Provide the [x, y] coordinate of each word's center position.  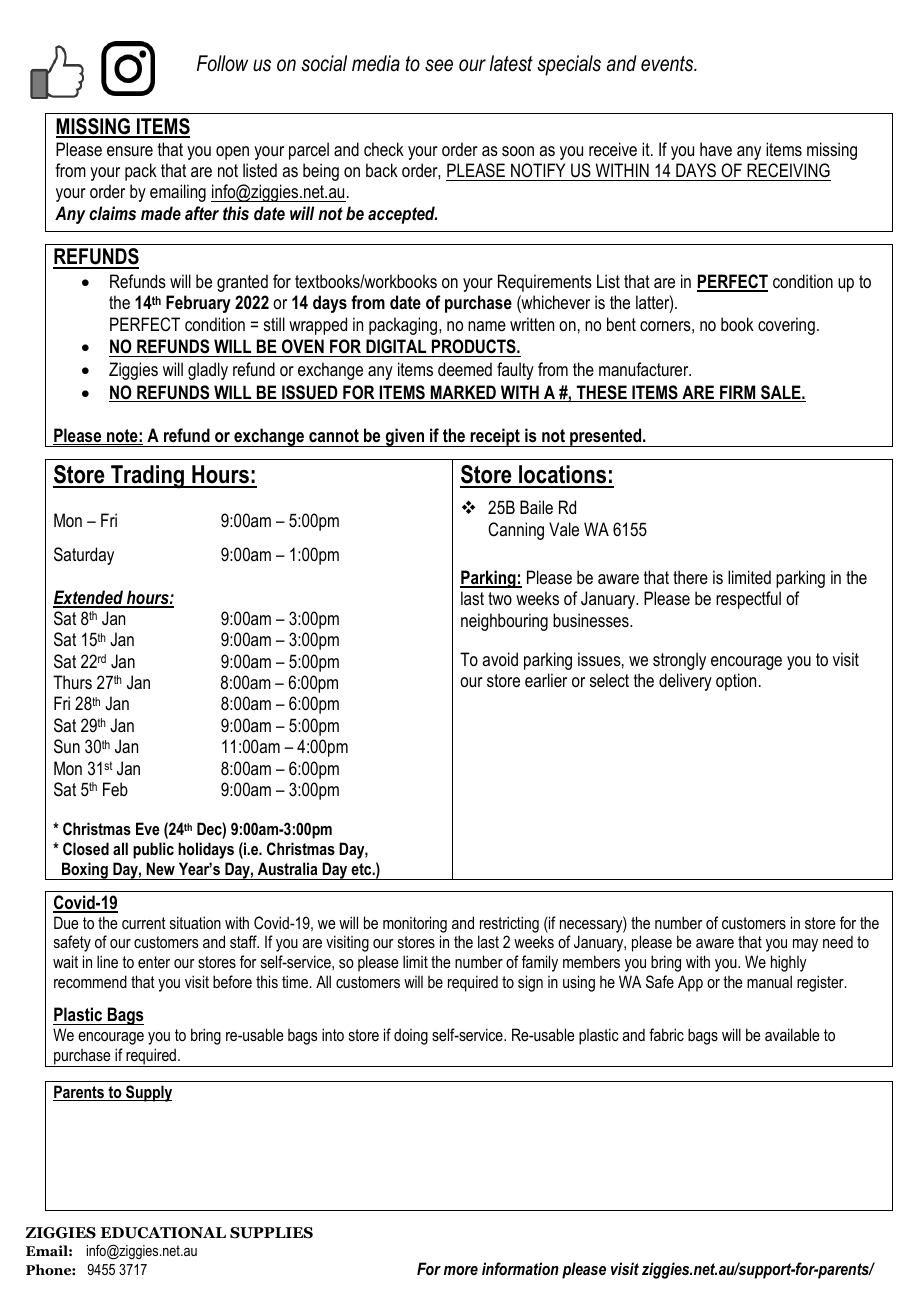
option [736, 682]
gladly [208, 371]
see [439, 65]
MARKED [463, 393]
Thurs [72, 682]
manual [769, 981]
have [716, 149]
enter [154, 962]
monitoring [415, 924]
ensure [130, 151]
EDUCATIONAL [163, 1233]
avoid [500, 659]
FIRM [738, 393]
